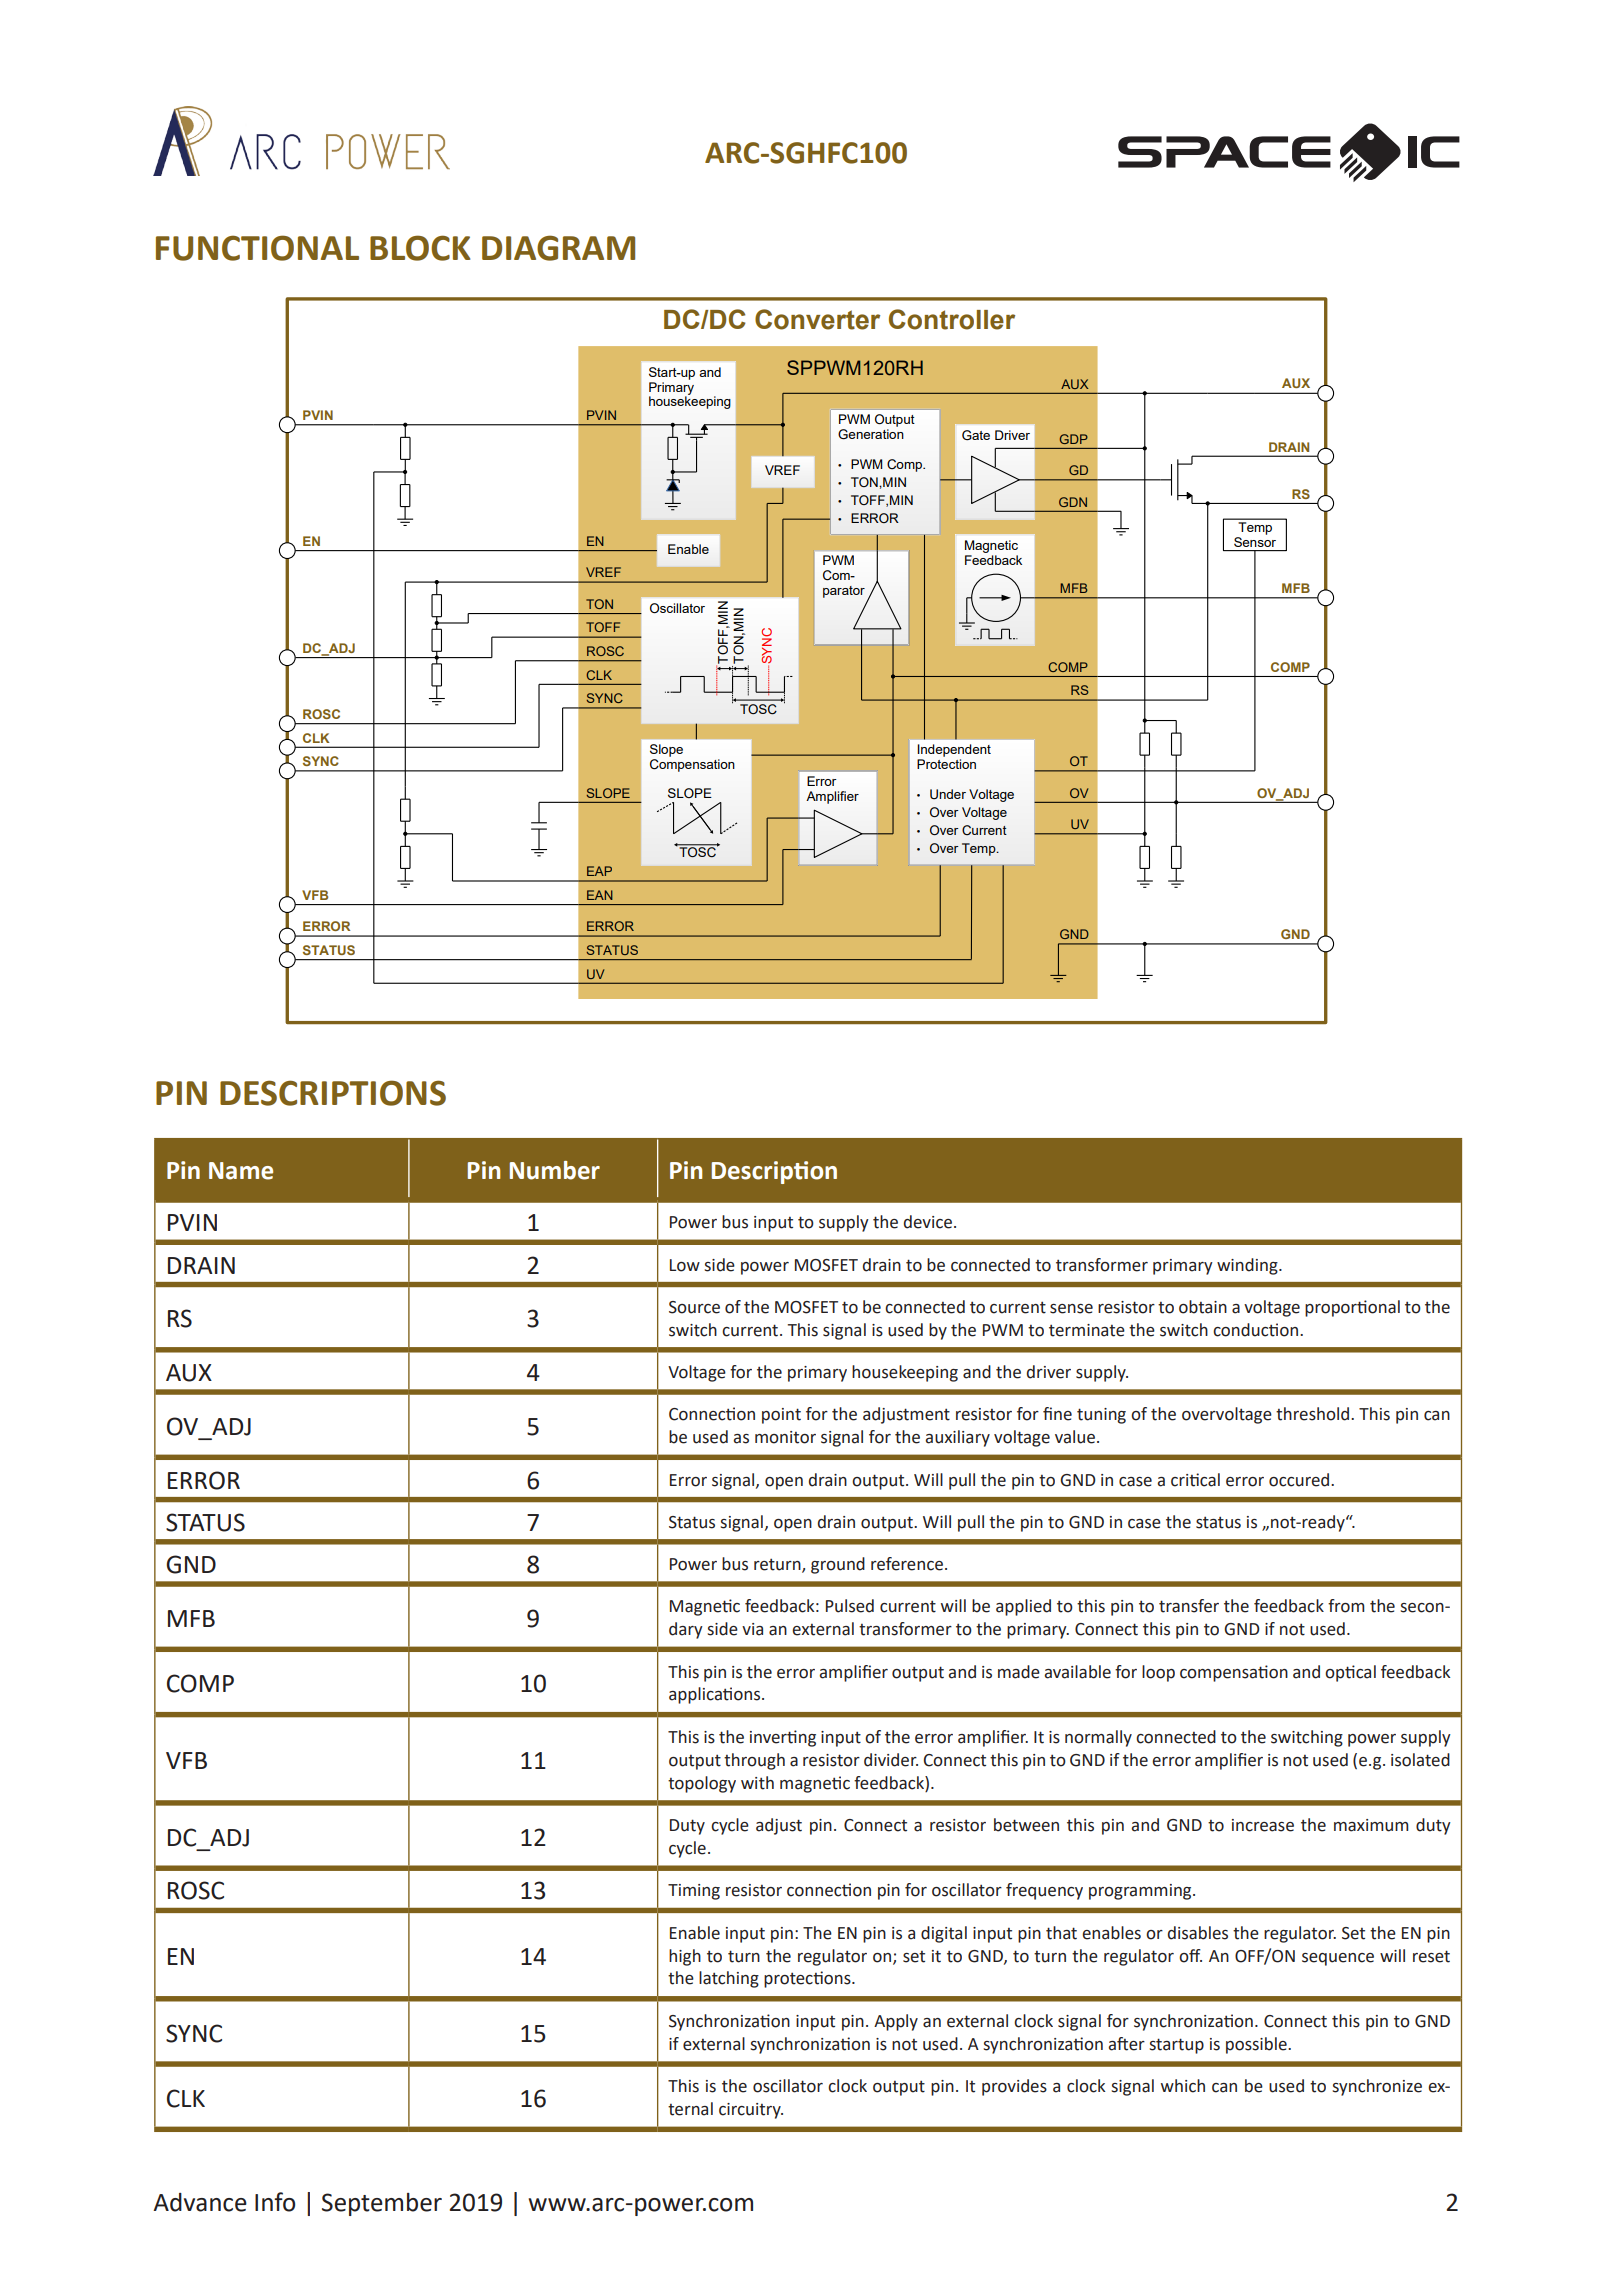 Image resolution: width=1613 pixels, height=2281 pixels. I want to click on BLOCK, so click(420, 248).
